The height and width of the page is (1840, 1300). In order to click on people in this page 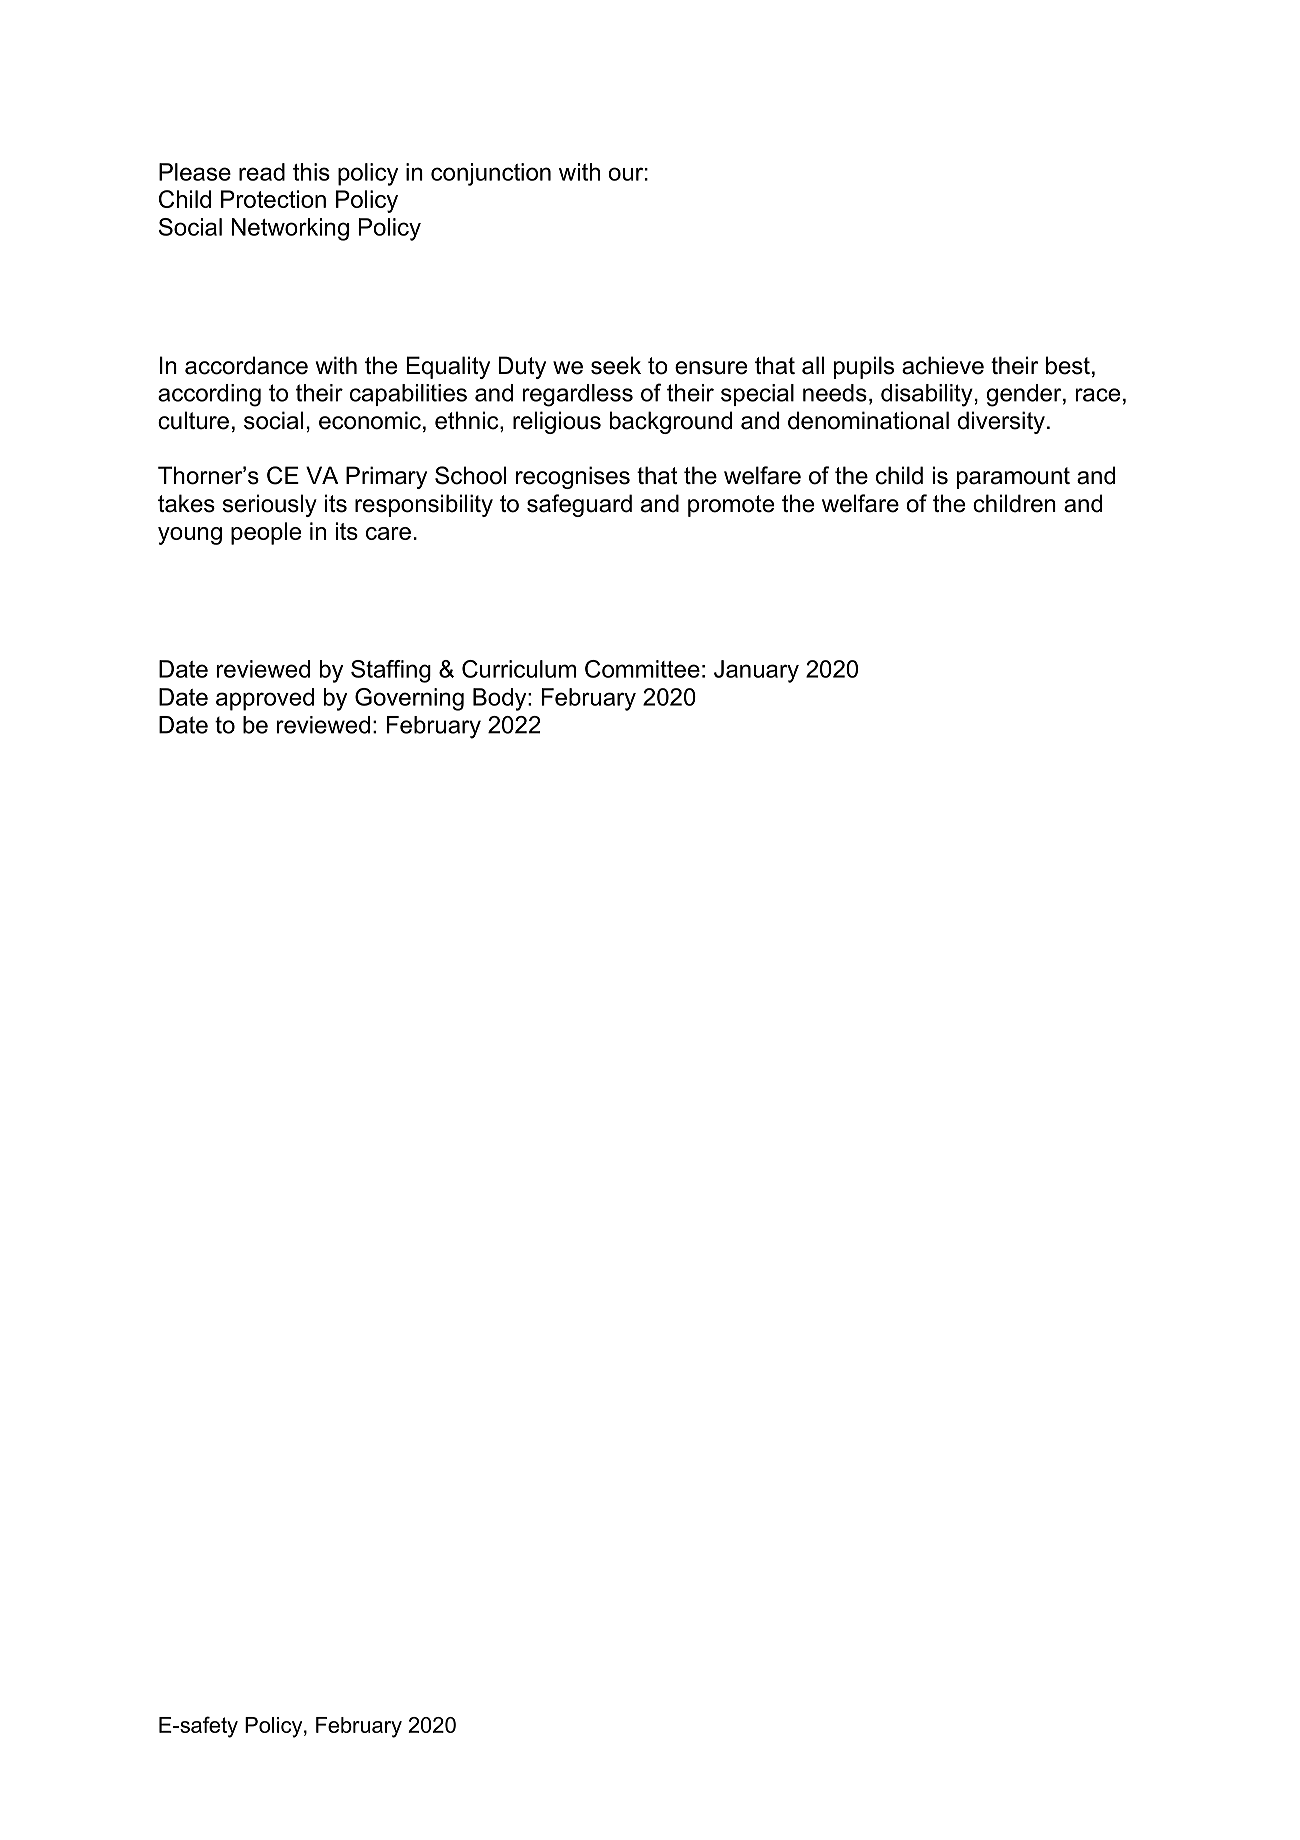, I will do `click(266, 533)`.
